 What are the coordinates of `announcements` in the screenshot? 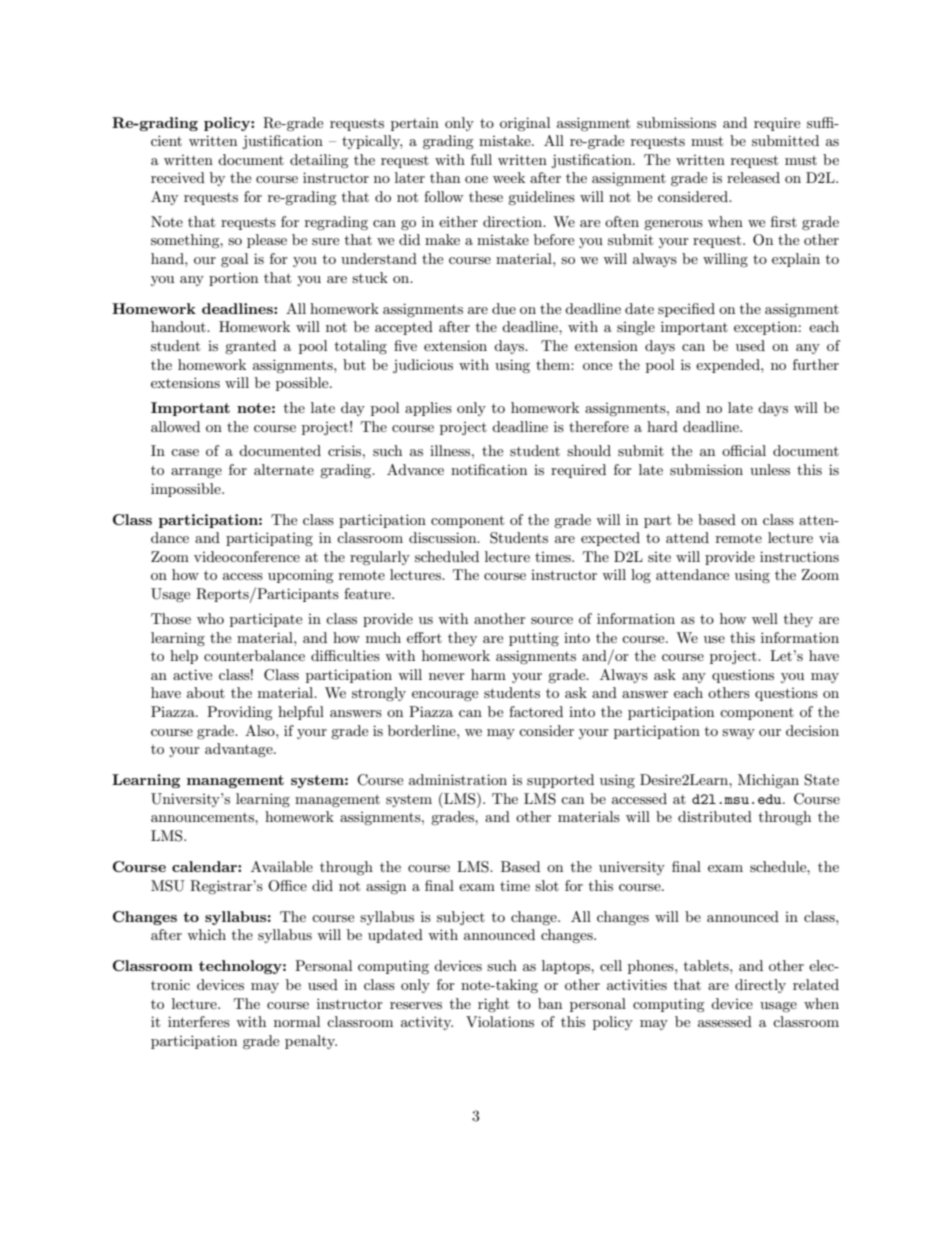 It's located at (203, 817).
